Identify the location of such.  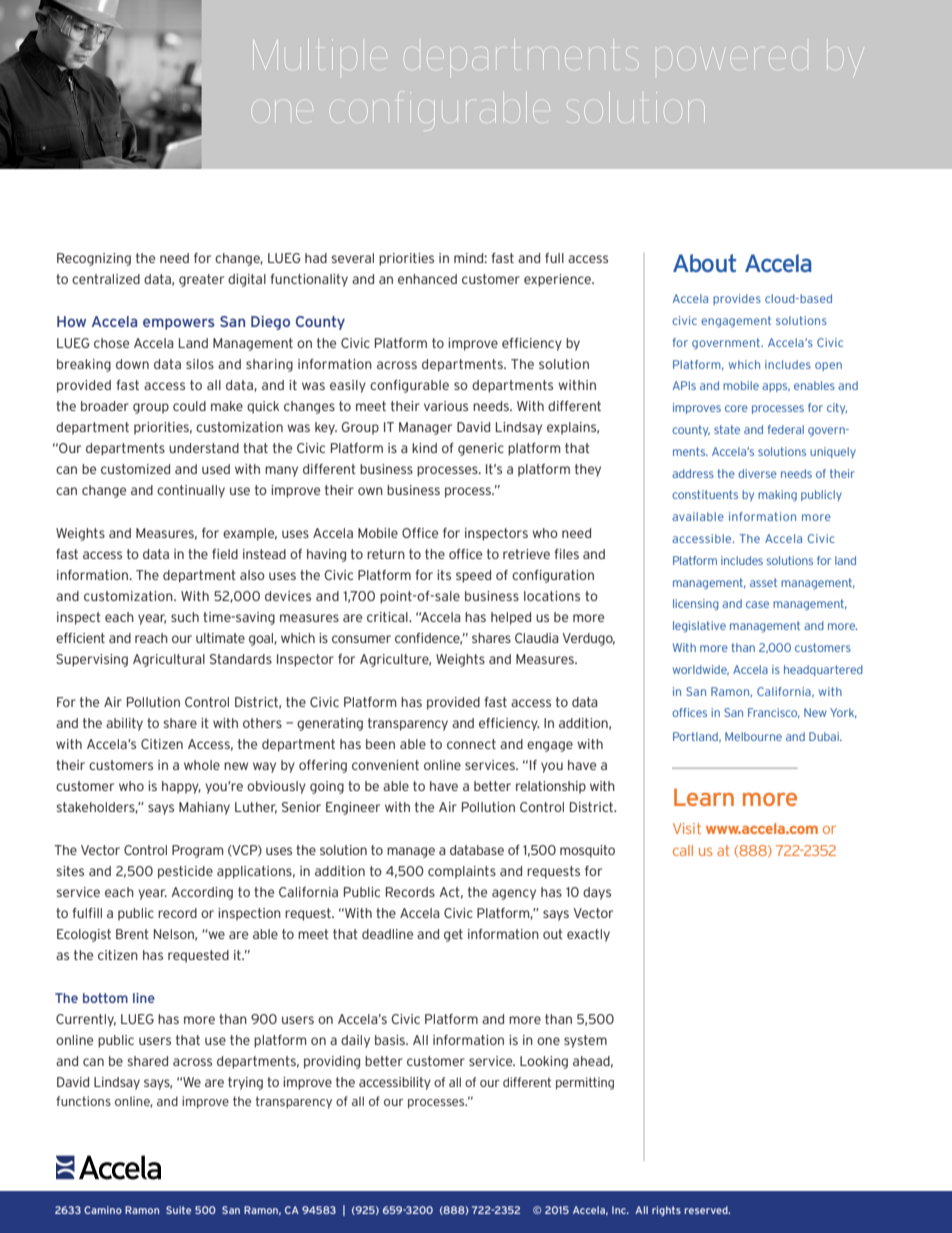
(185, 617).
